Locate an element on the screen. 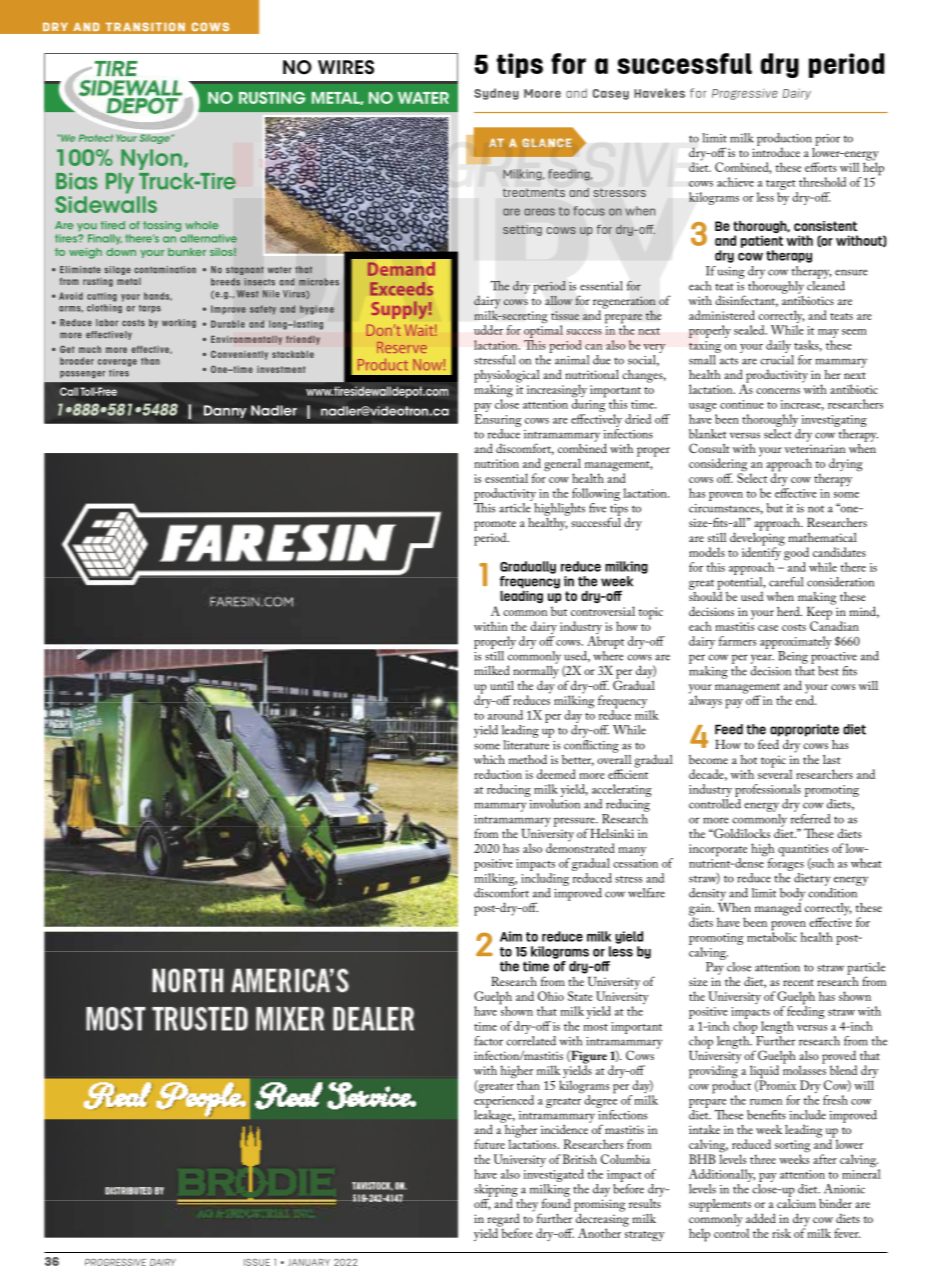 This screenshot has height=1288, width=932. Sydney is located at coordinates (496, 94).
